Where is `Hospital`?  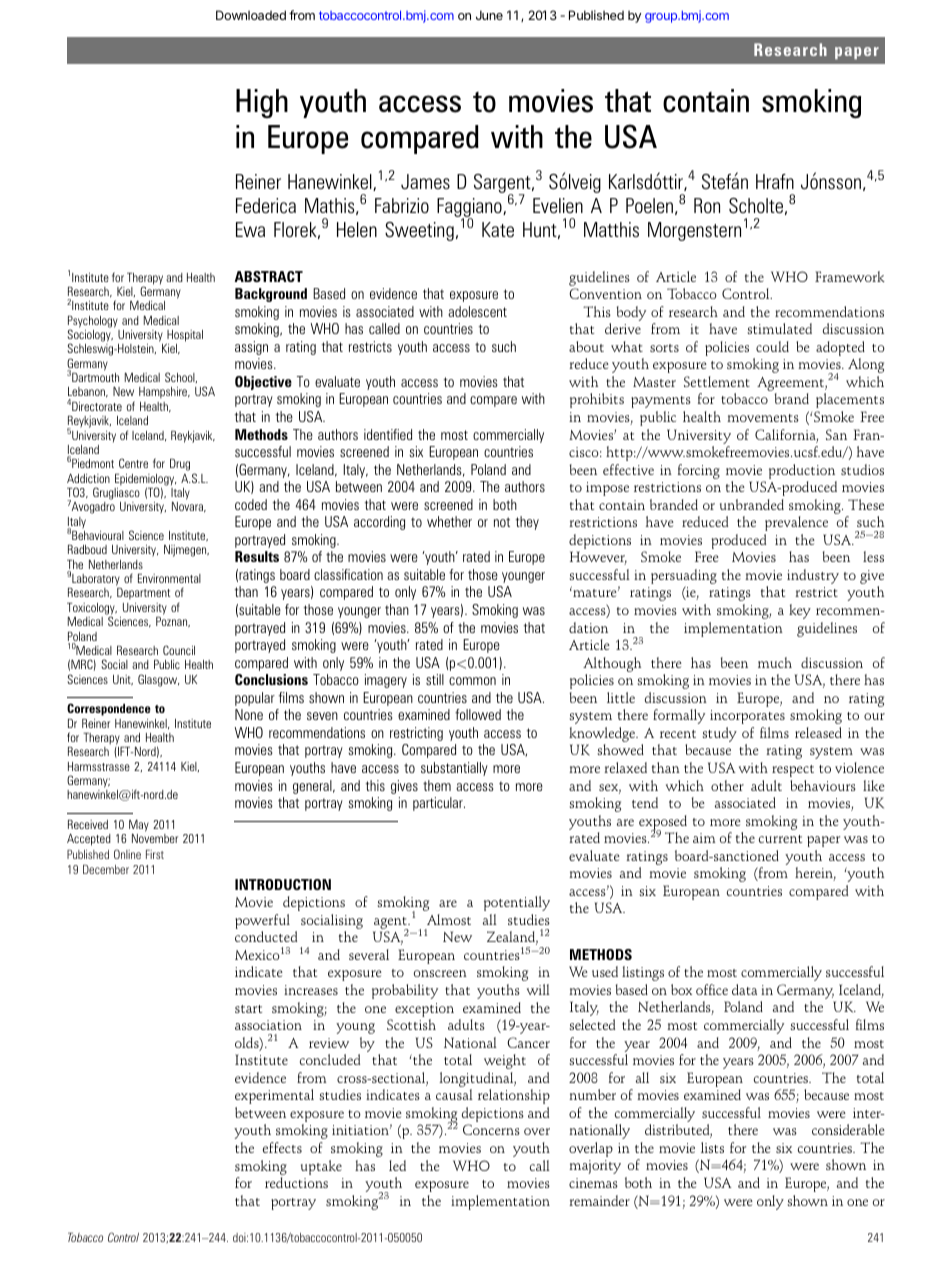
Hospital is located at coordinates (185, 336).
